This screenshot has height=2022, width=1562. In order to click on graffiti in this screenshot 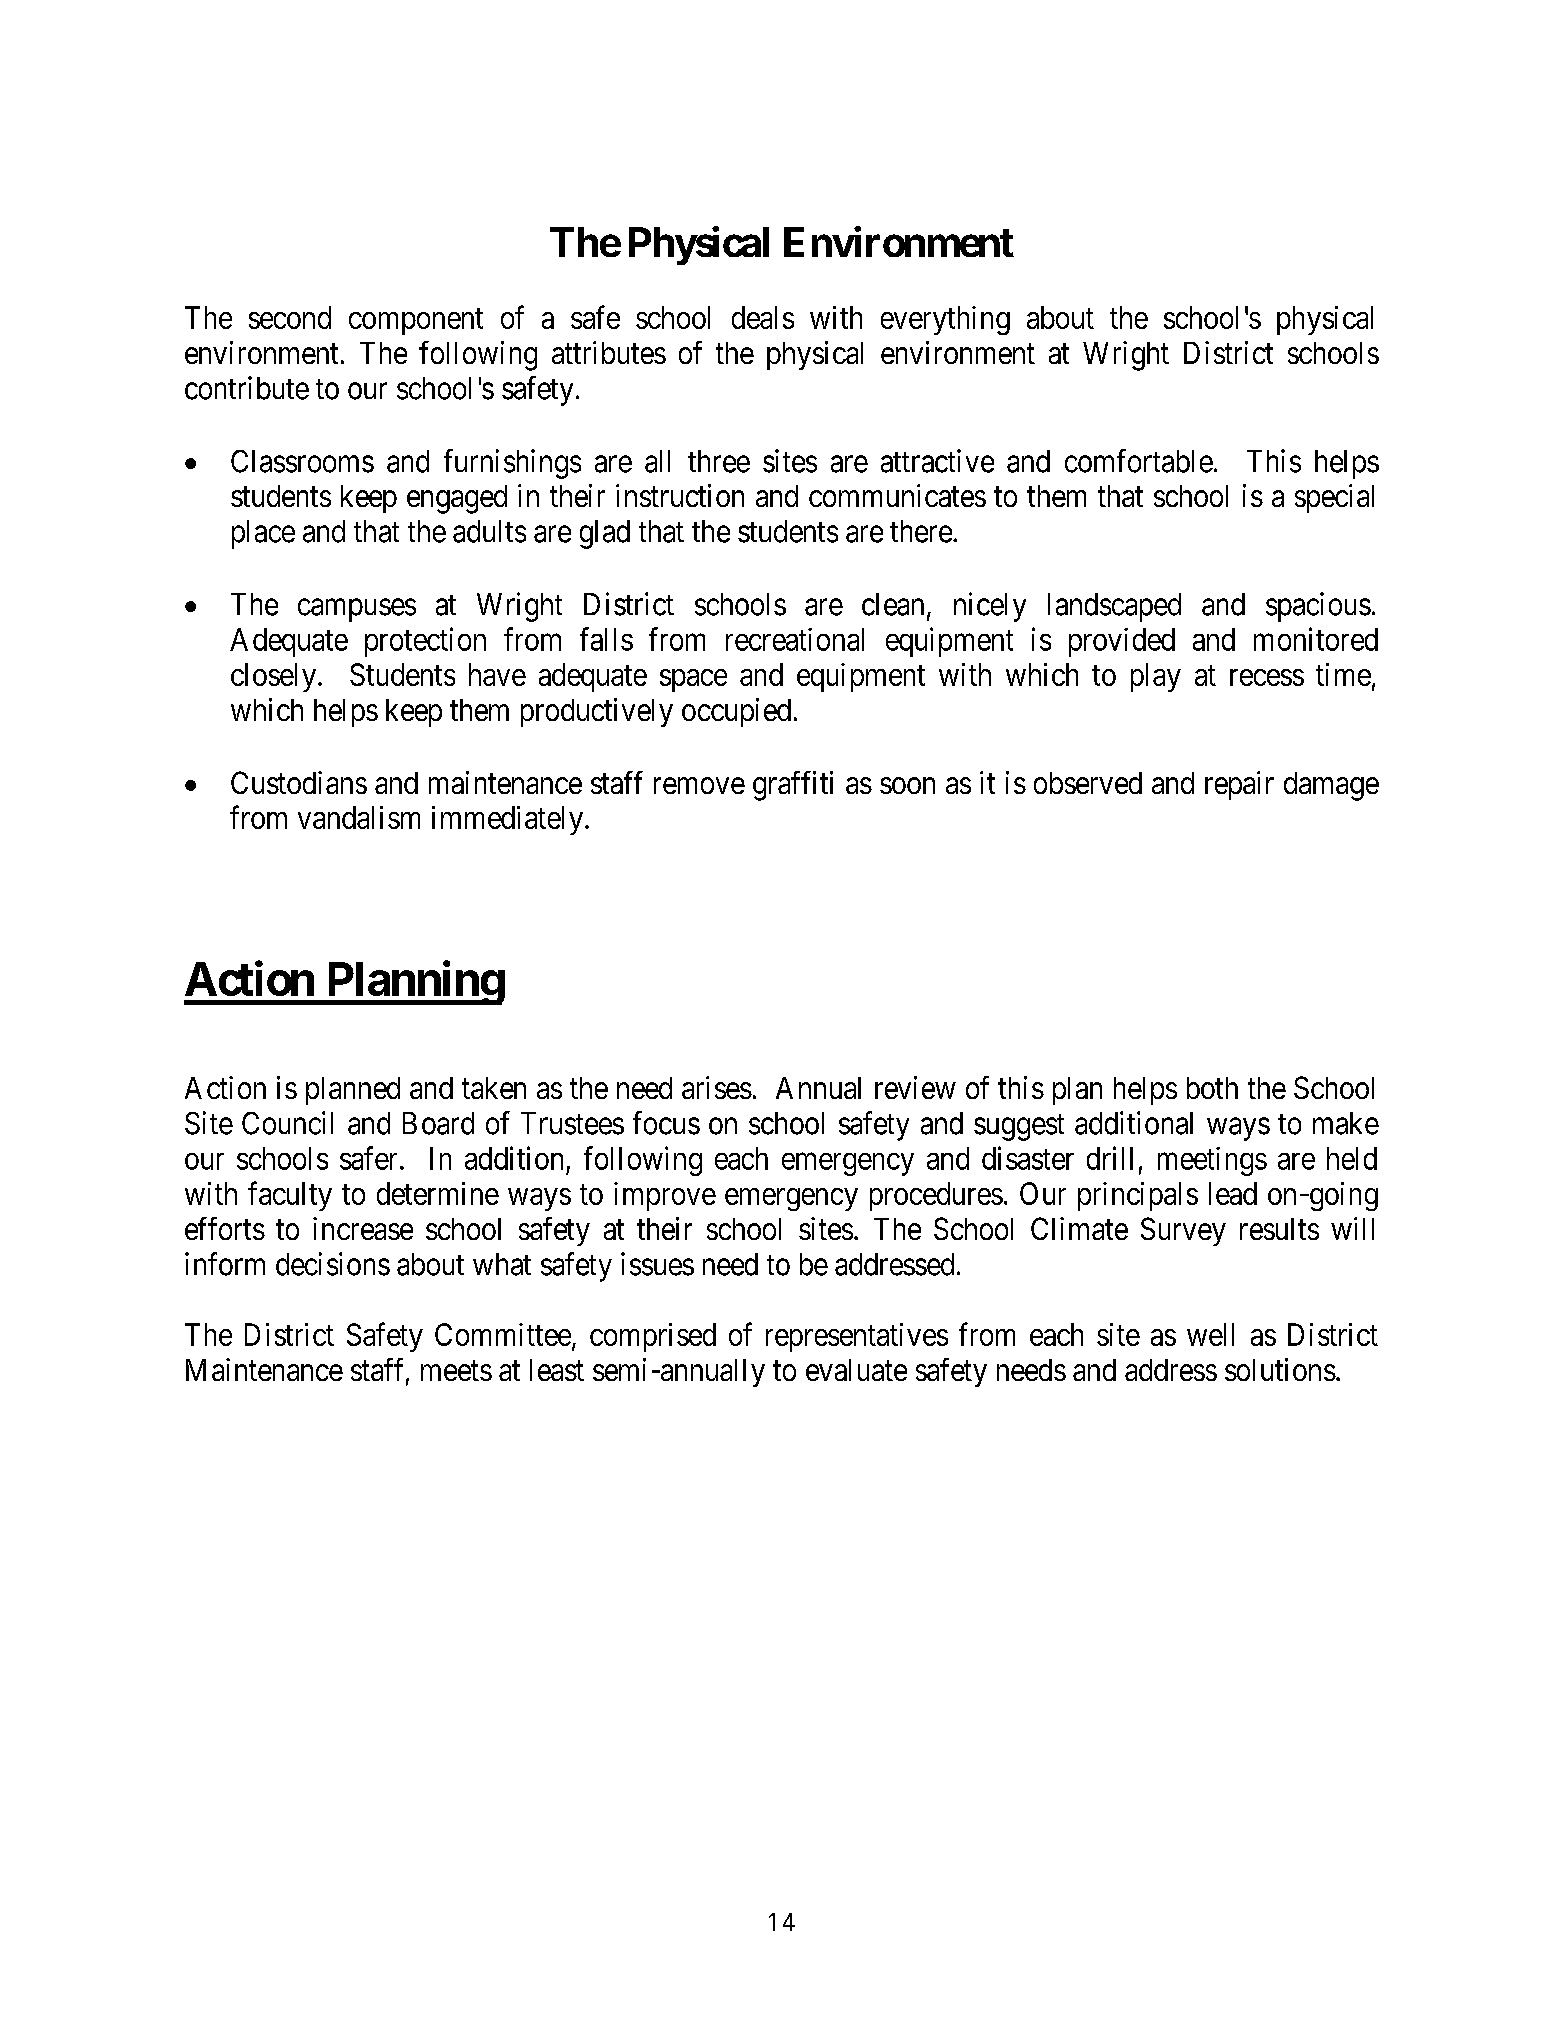, I will do `click(793, 786)`.
